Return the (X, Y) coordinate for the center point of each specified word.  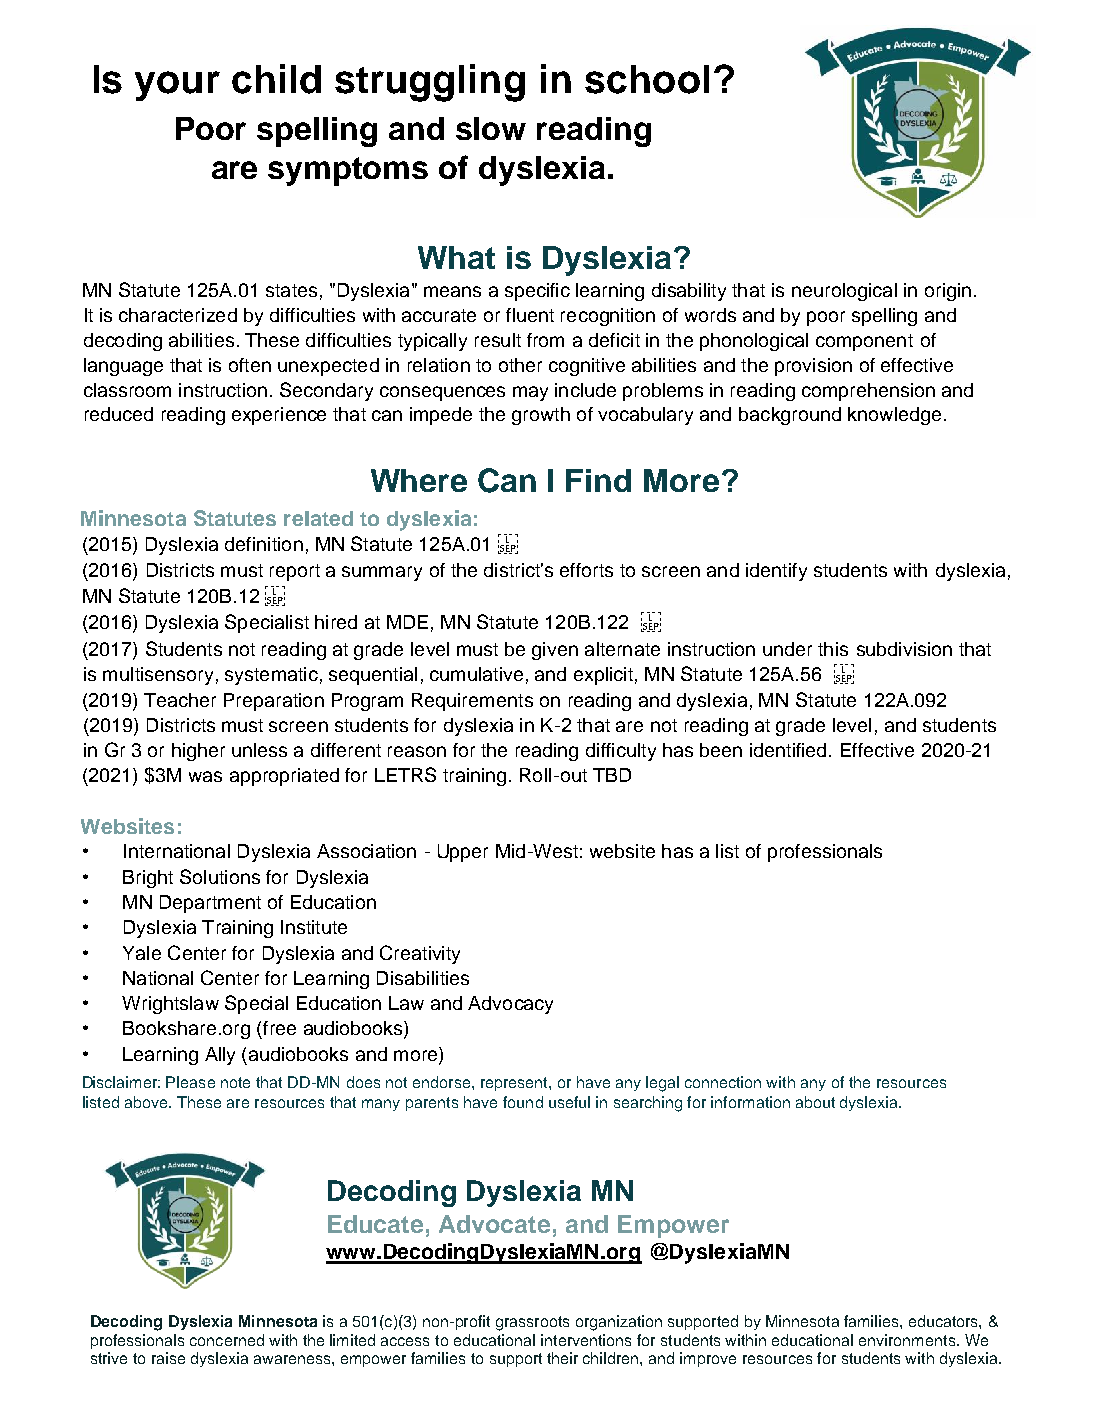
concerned (227, 1340)
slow (491, 128)
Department (210, 904)
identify (776, 572)
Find (598, 480)
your (177, 86)
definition (264, 544)
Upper (463, 853)
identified (788, 750)
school (647, 79)
